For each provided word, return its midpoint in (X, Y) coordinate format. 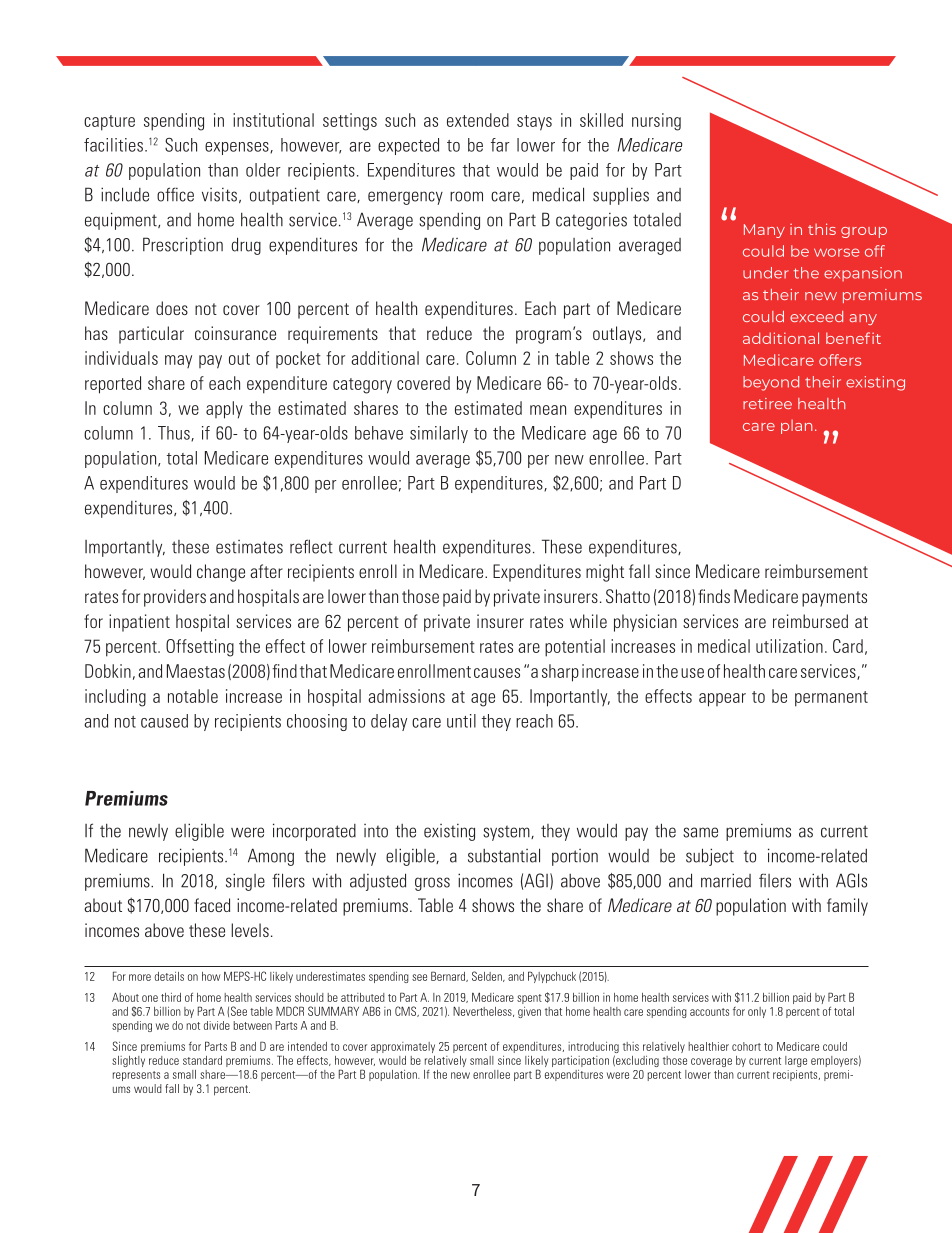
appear (722, 700)
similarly (439, 434)
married (726, 880)
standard (202, 1060)
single (245, 882)
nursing (656, 122)
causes (497, 673)
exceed (816, 316)
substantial (504, 855)
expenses (238, 148)
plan (796, 426)
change (221, 573)
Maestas (196, 671)
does (172, 308)
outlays (618, 335)
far (500, 145)
